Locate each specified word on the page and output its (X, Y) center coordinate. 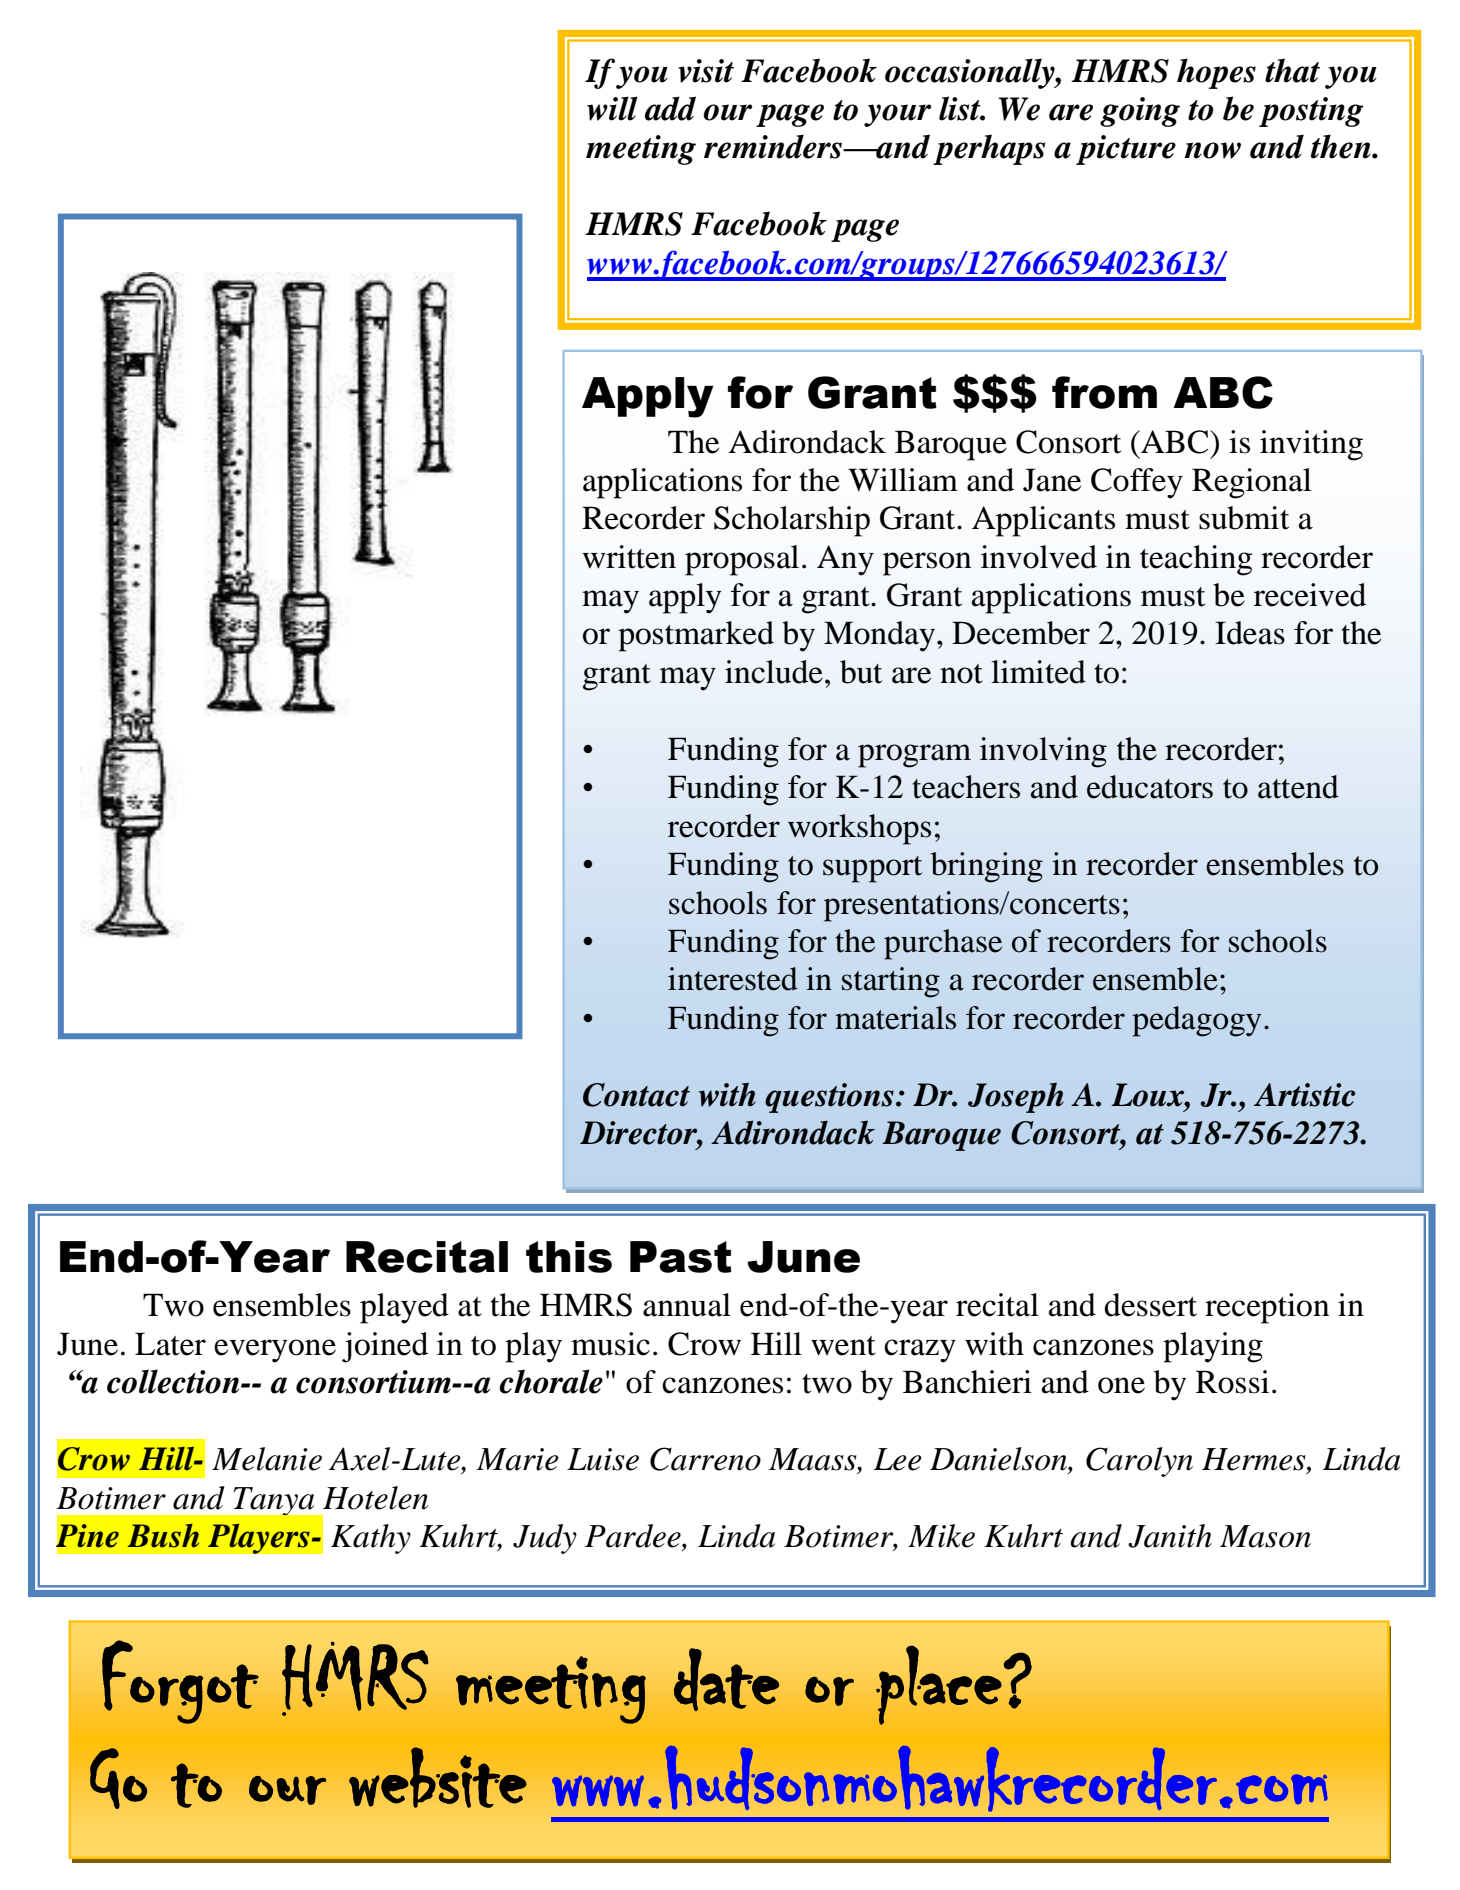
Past (681, 1257)
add (670, 108)
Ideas (1250, 633)
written (629, 557)
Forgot (180, 1682)
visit (706, 71)
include (774, 672)
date (726, 1679)
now (1212, 150)
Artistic (1304, 1095)
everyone (275, 1351)
